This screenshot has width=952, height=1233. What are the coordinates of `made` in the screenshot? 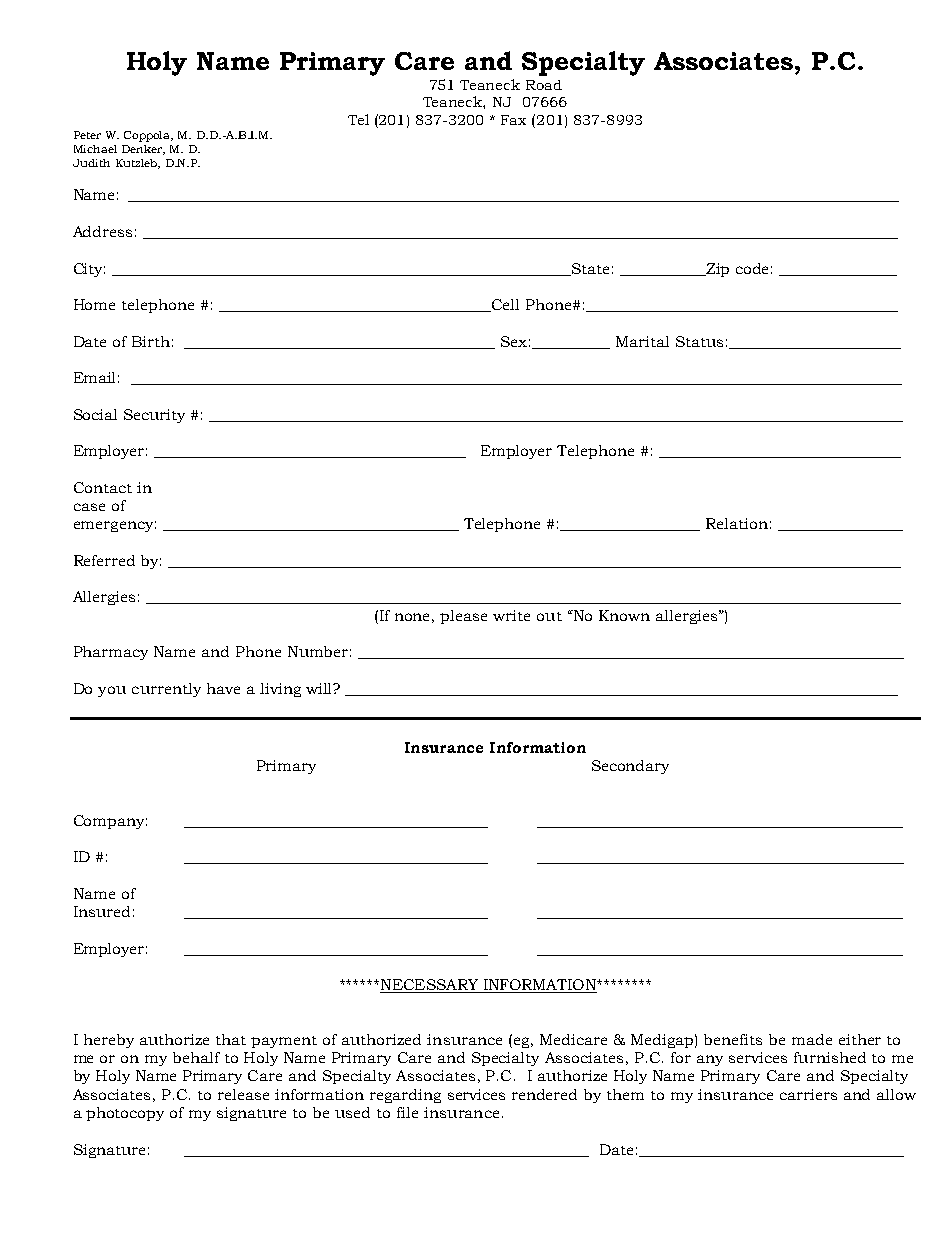 It's located at (812, 1039).
